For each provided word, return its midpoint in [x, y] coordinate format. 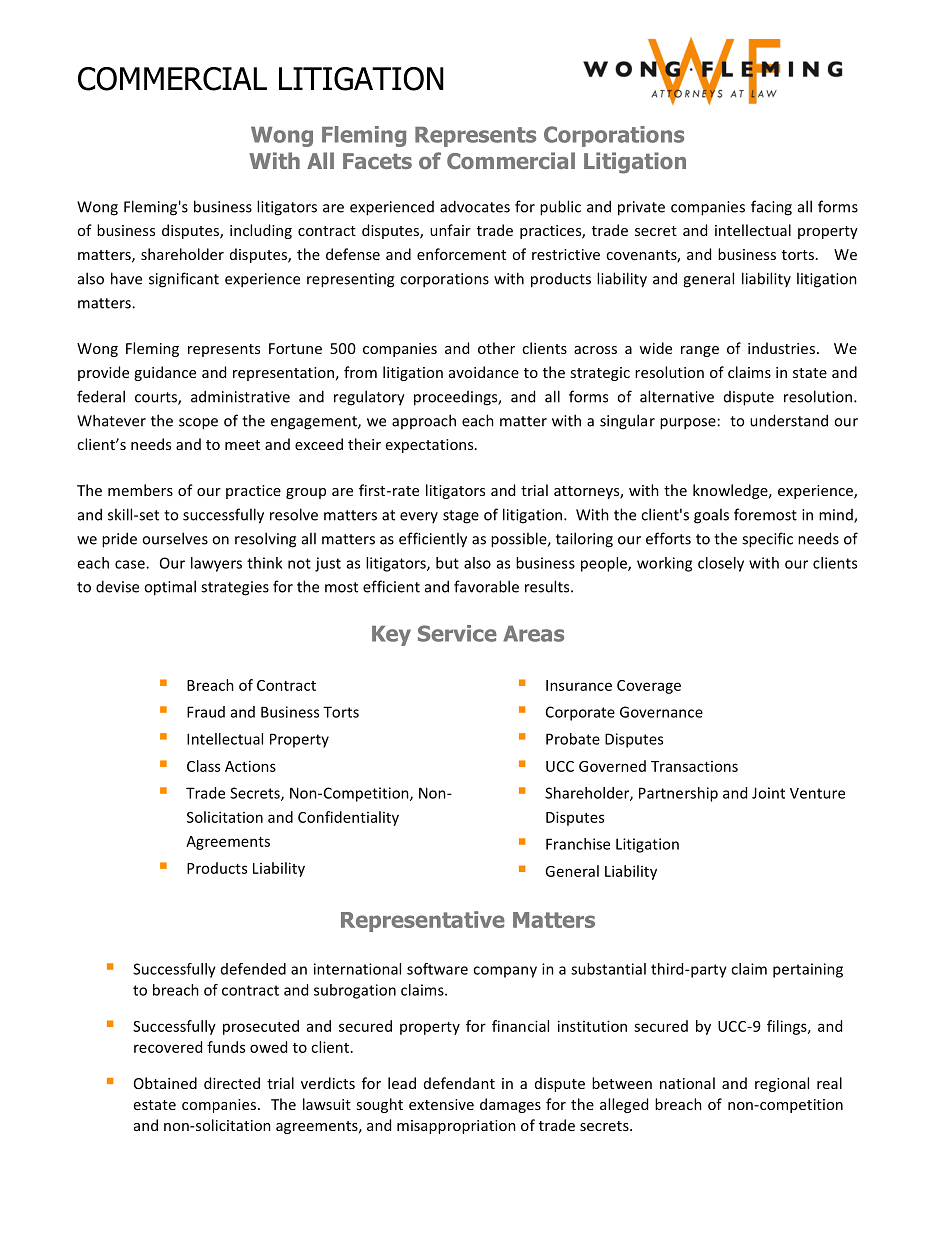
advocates [475, 206]
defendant [459, 1083]
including [261, 231]
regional [782, 1084]
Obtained [165, 1083]
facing [771, 208]
